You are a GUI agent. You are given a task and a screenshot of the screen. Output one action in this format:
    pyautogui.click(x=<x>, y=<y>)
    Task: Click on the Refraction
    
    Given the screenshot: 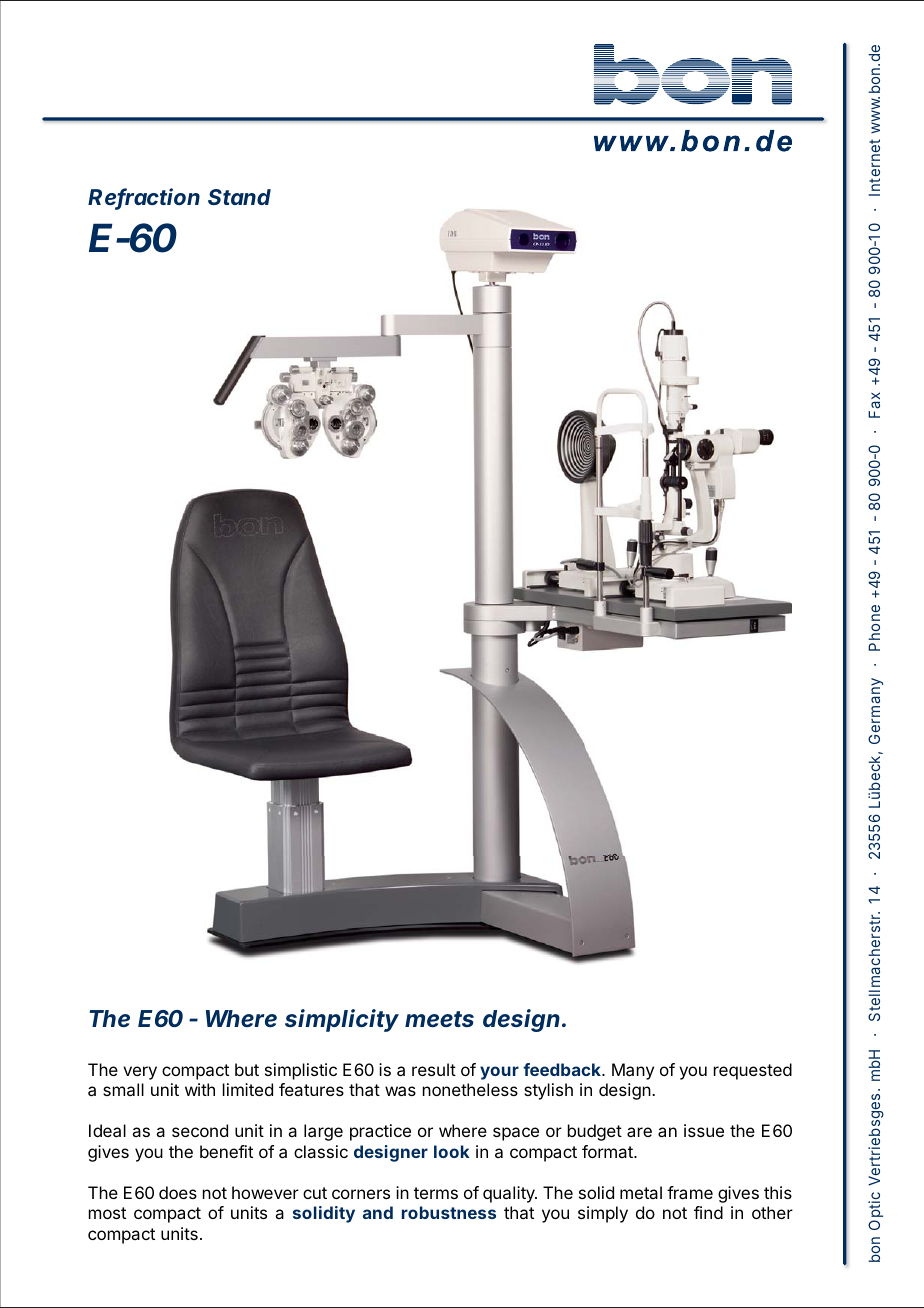 What is the action you would take?
    pyautogui.click(x=144, y=198)
